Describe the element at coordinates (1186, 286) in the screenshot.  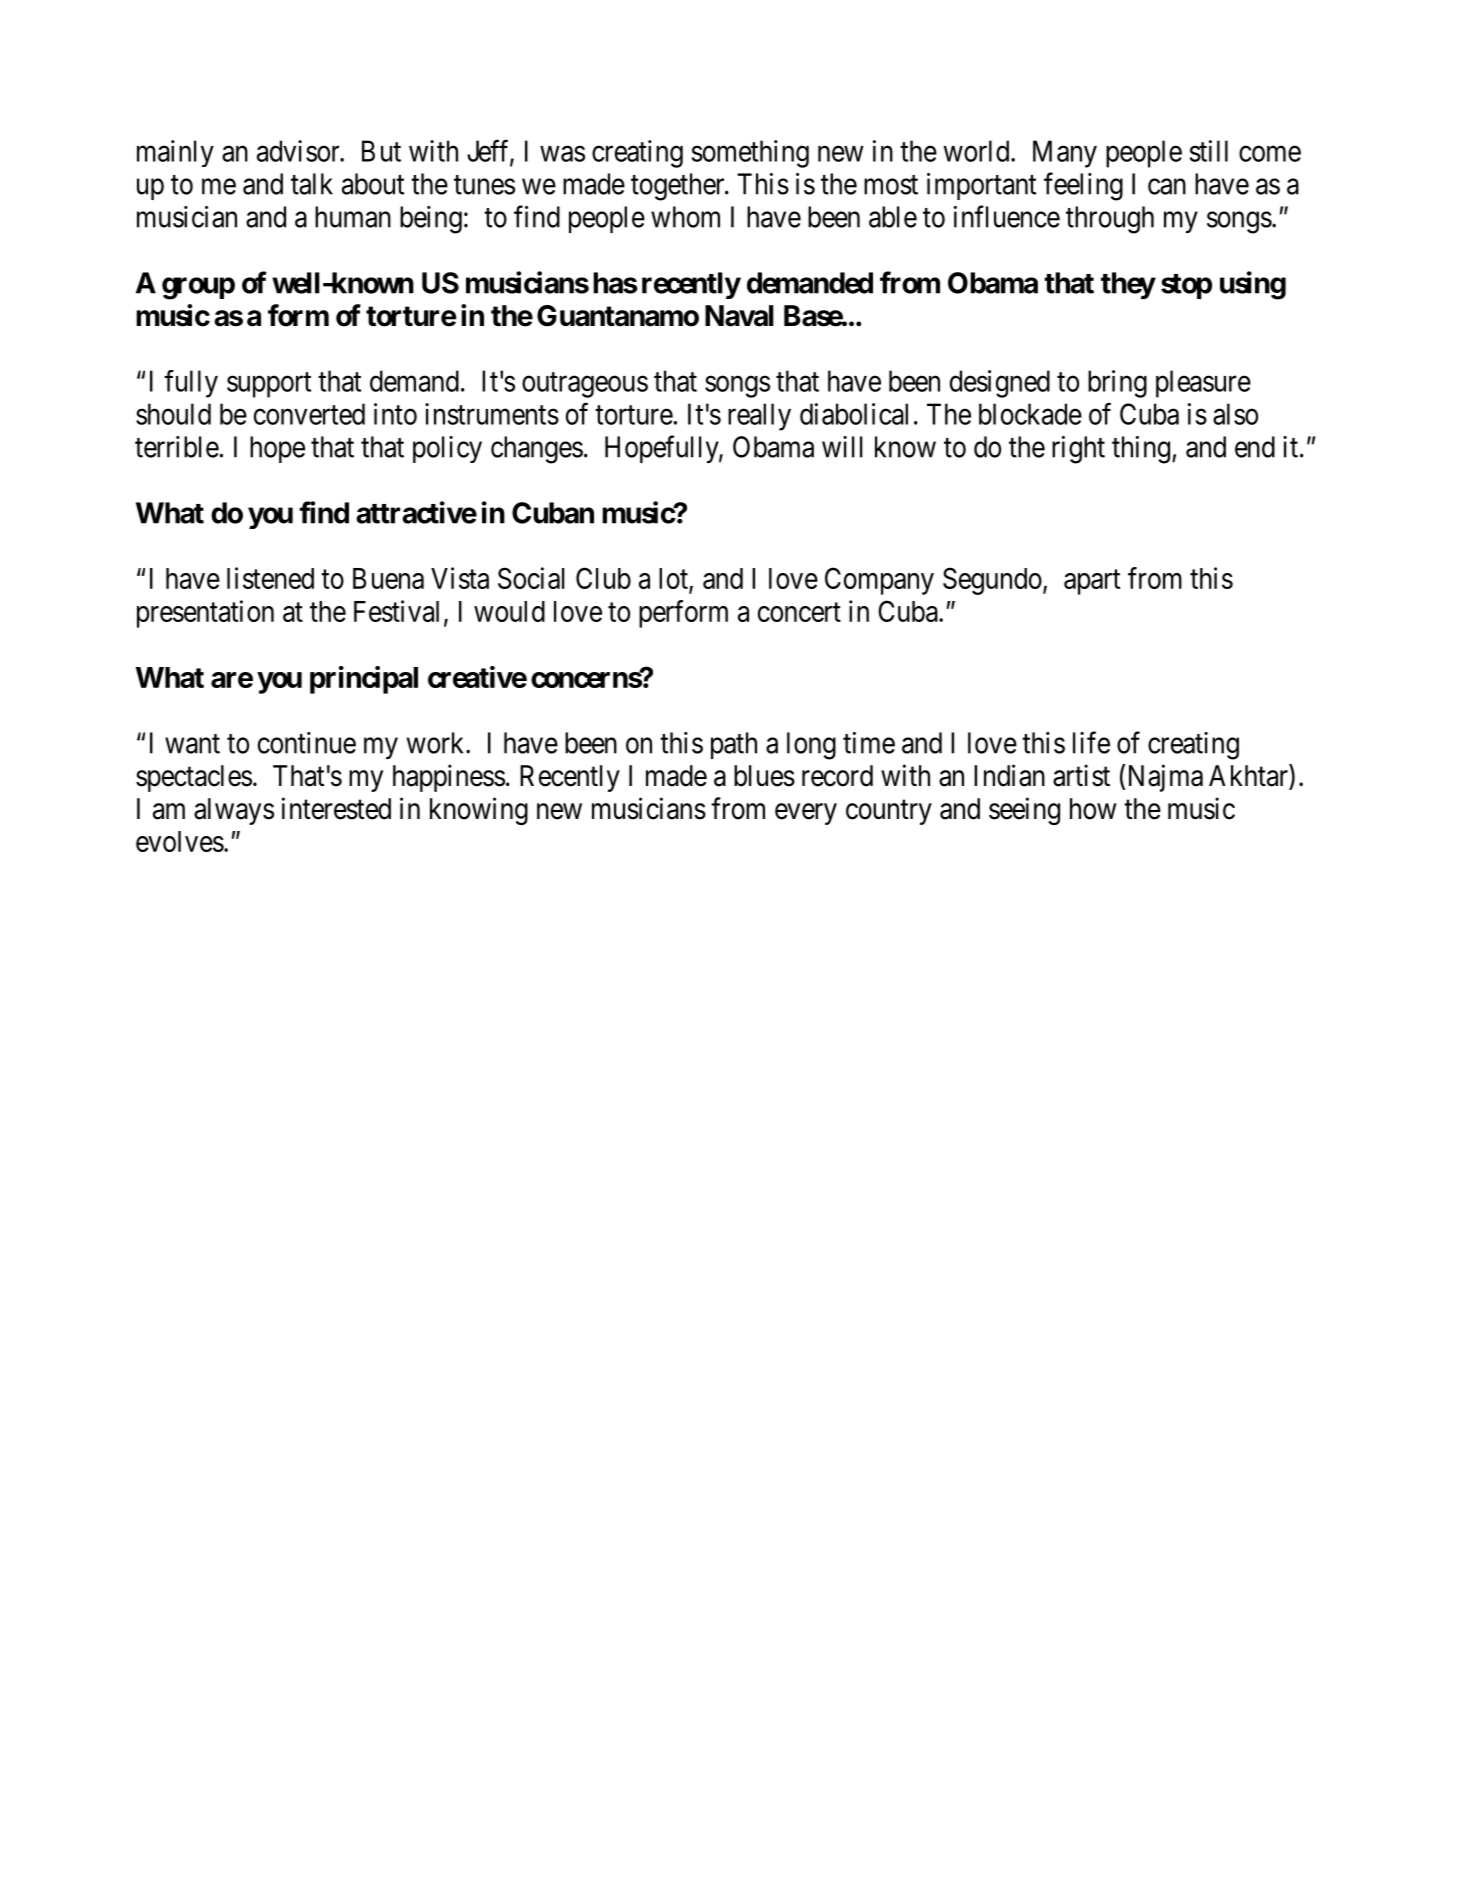
I see `stop` at that location.
